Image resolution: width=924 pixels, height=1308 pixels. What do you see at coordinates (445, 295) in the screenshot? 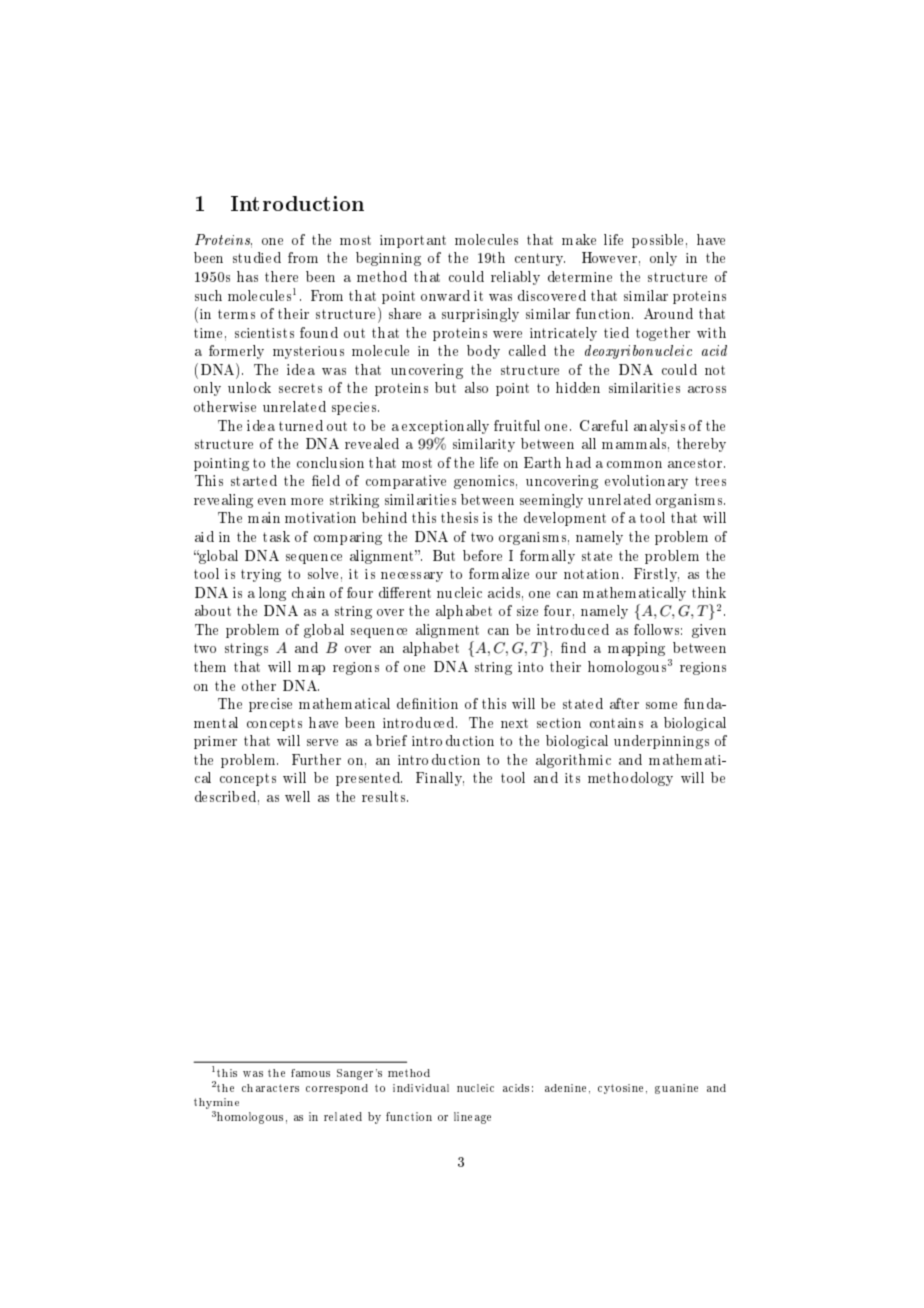
I see `onward` at bounding box center [445, 295].
